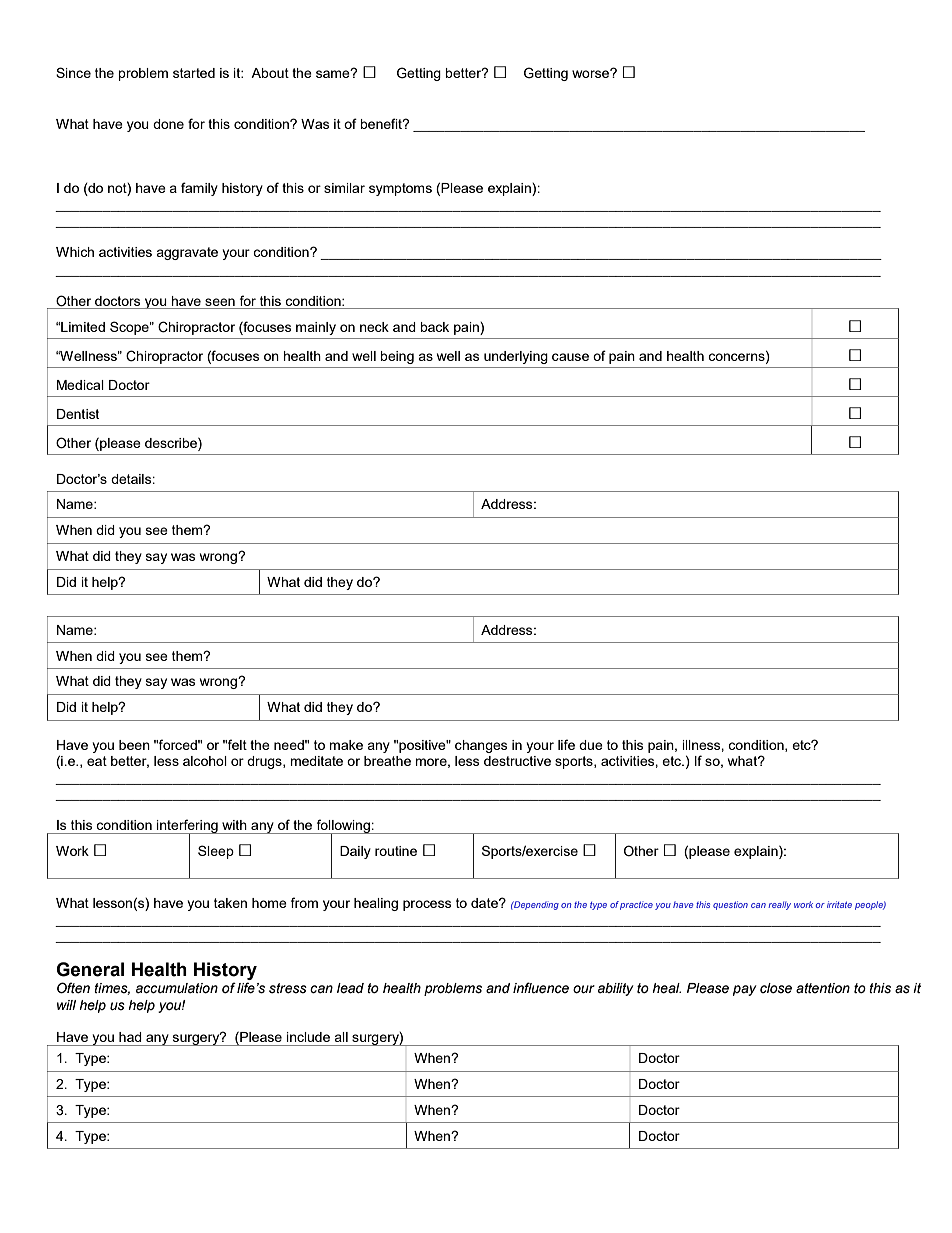 The height and width of the screenshot is (1233, 952). Describe the element at coordinates (570, 357) in the screenshot. I see `cause` at that location.
